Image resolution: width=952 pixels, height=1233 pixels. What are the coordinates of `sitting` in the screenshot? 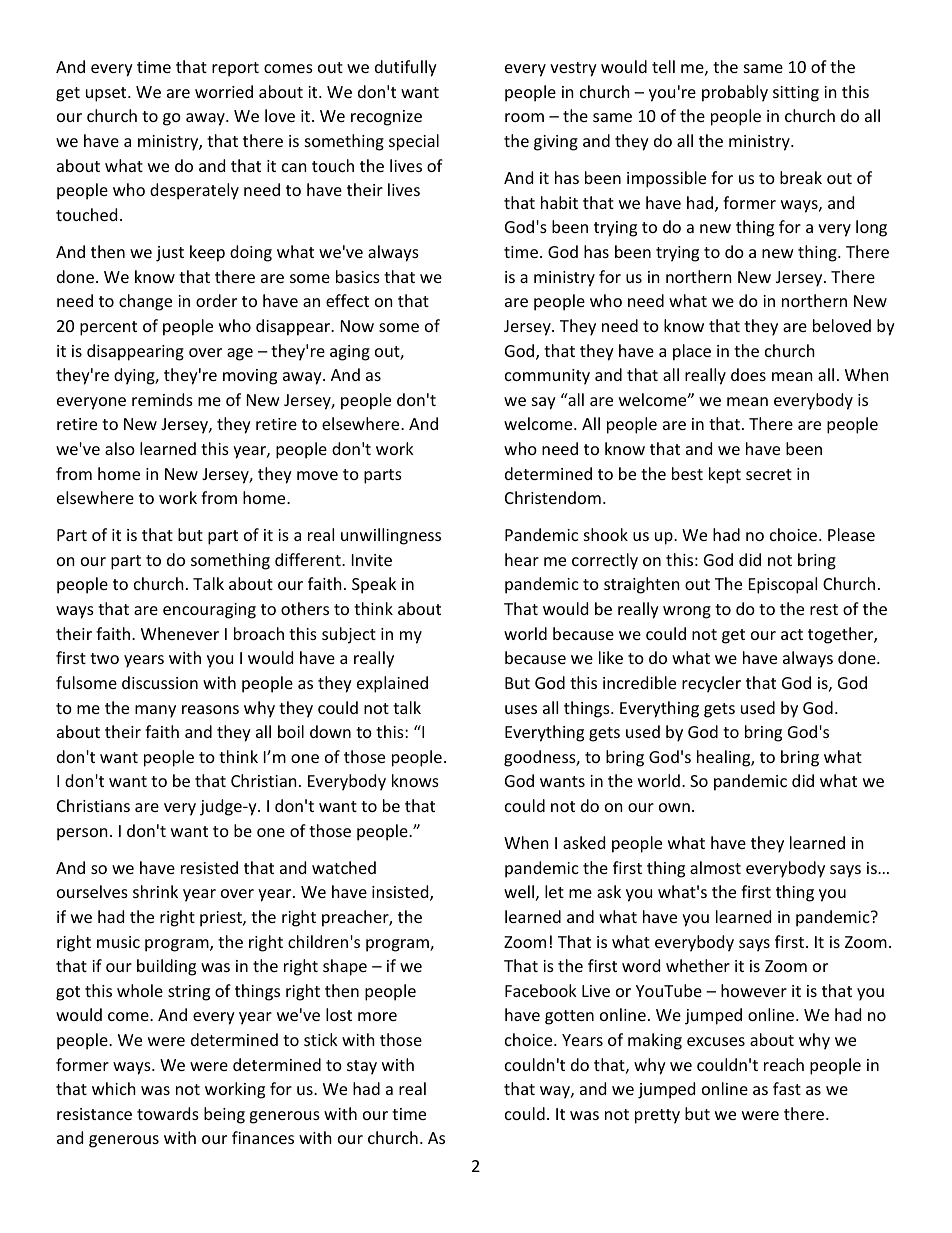 It's located at (796, 94).
